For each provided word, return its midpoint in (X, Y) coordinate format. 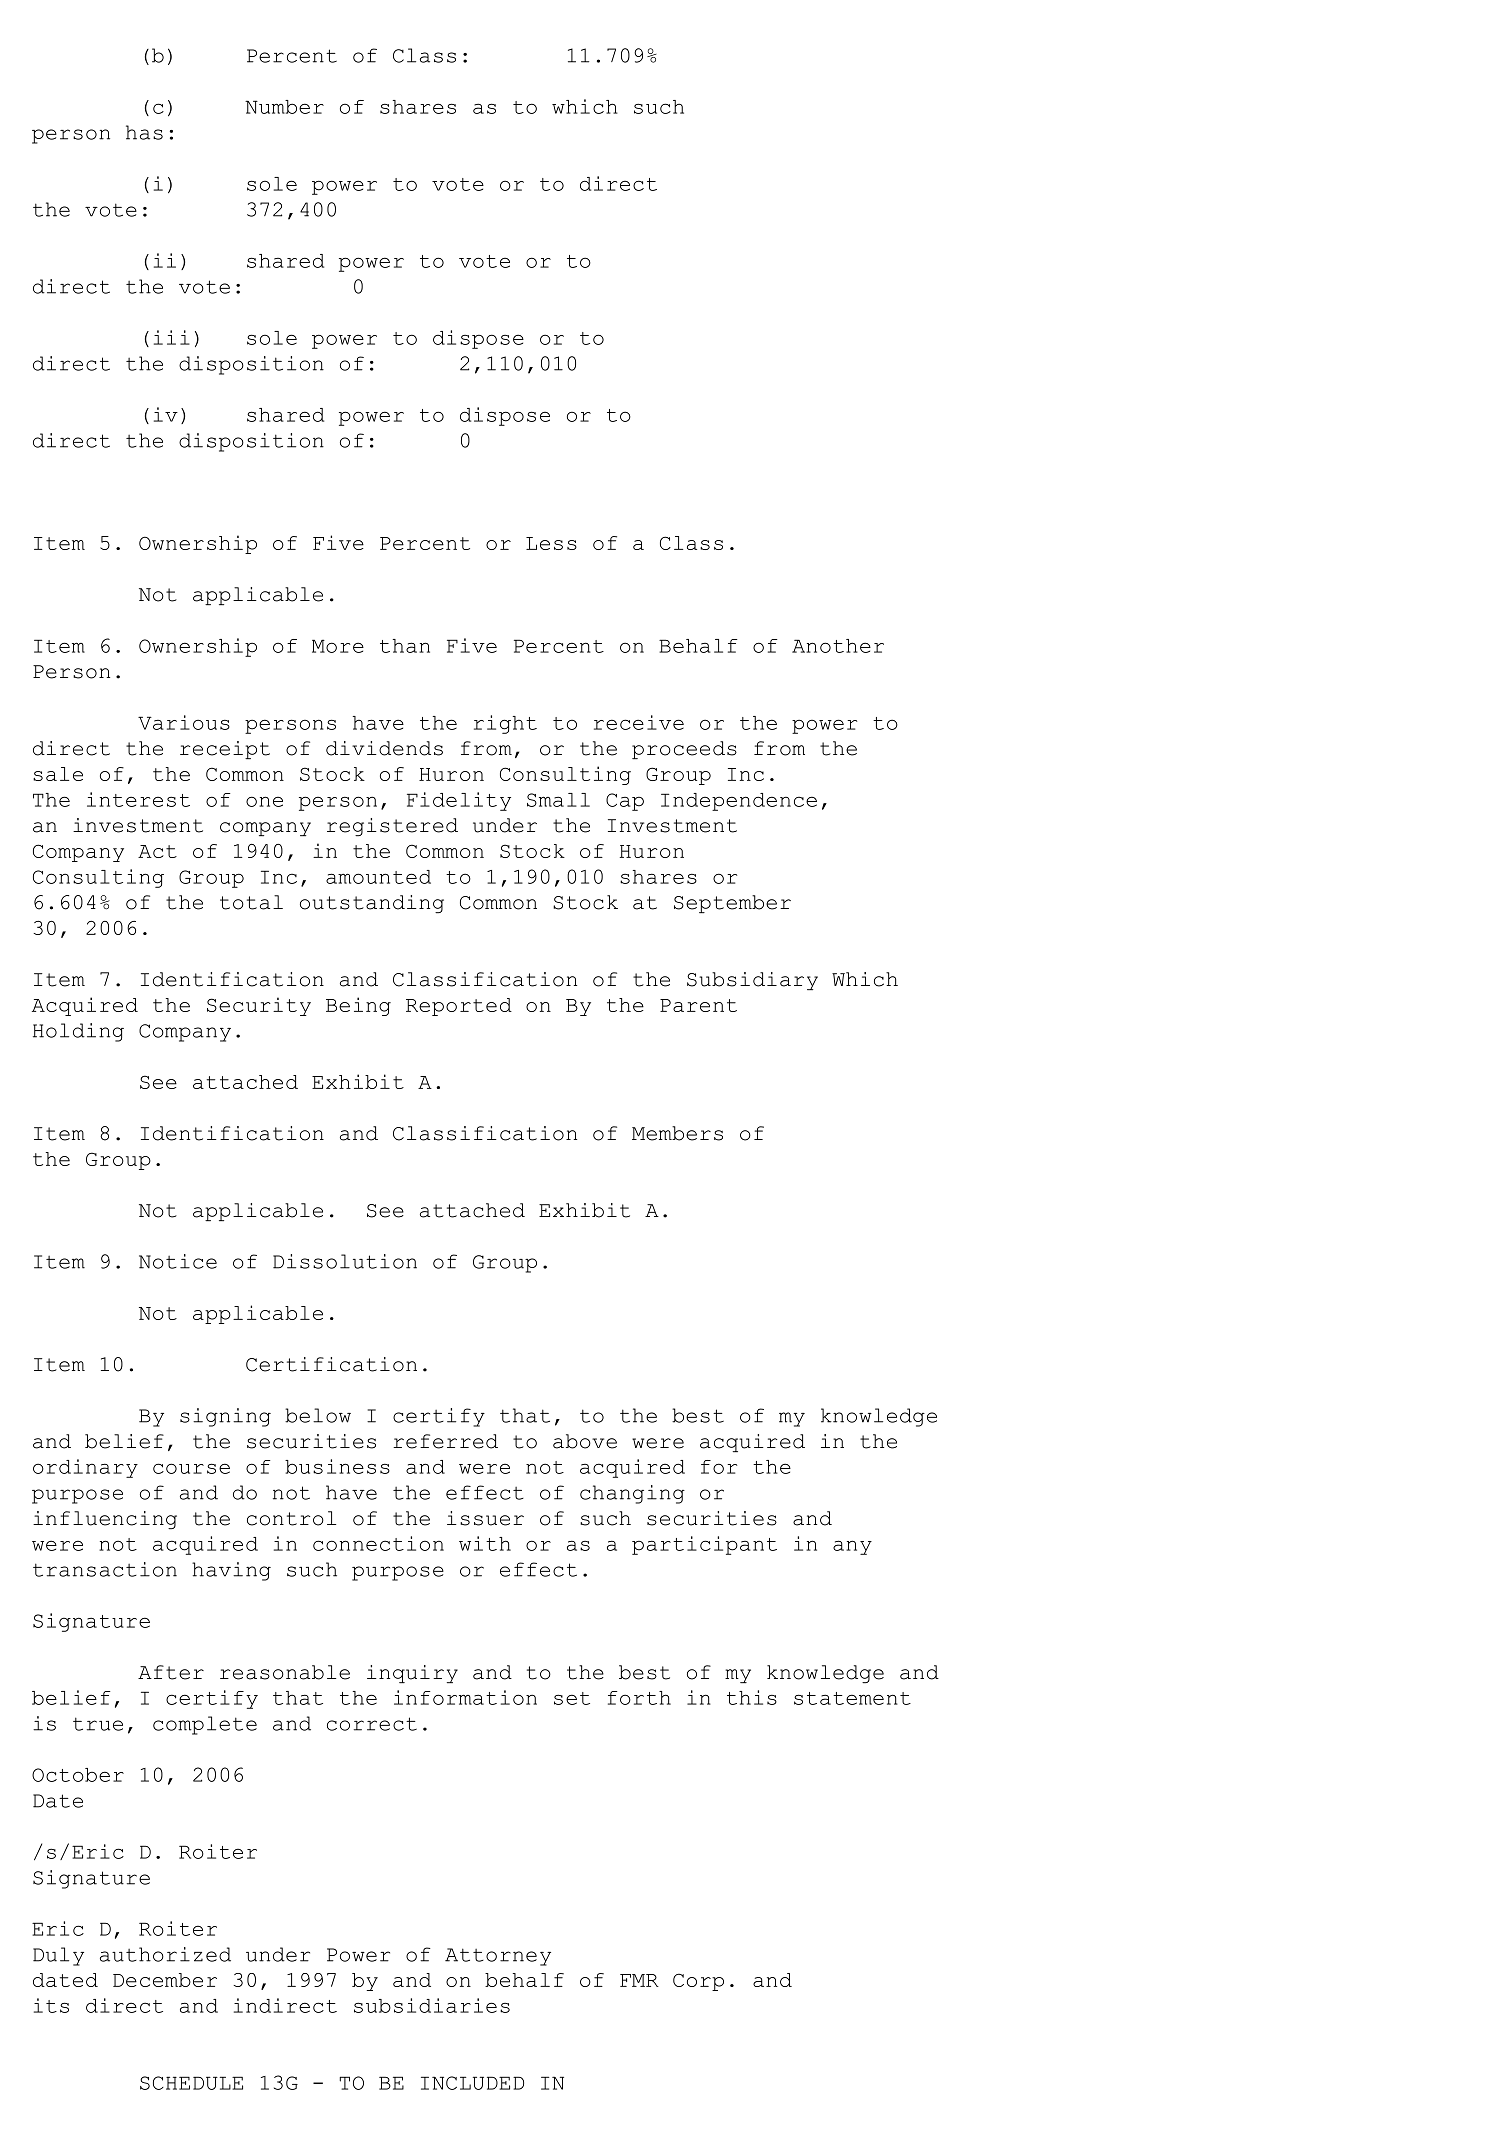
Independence (739, 802)
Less (551, 543)
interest (138, 799)
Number (284, 107)
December (165, 1980)
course (191, 1468)
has (144, 132)
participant (704, 1545)
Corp (698, 1982)
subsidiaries (432, 2005)
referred (445, 1441)
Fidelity (459, 801)
